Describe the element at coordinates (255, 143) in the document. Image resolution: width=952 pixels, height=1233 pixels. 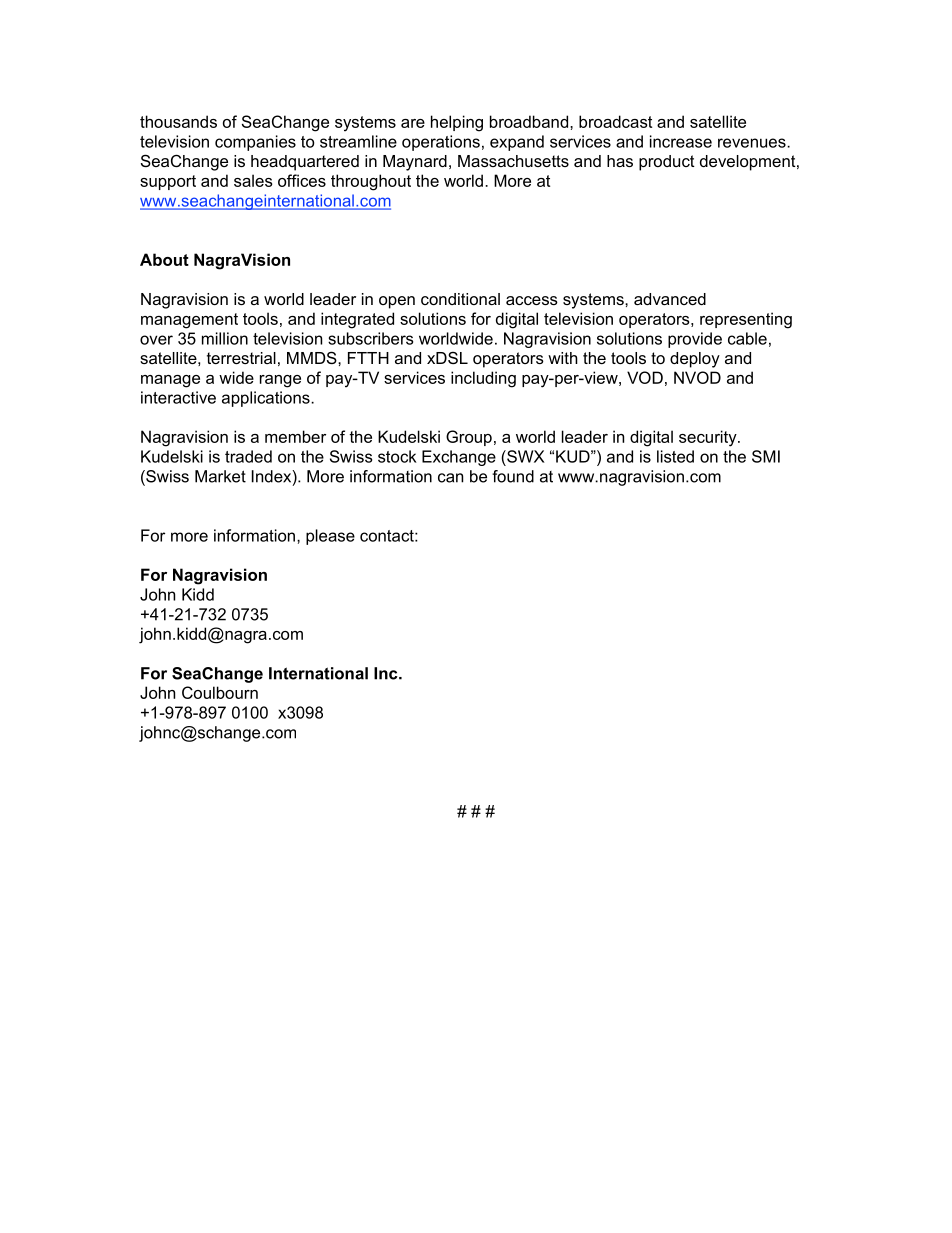
I see `companies` at that location.
